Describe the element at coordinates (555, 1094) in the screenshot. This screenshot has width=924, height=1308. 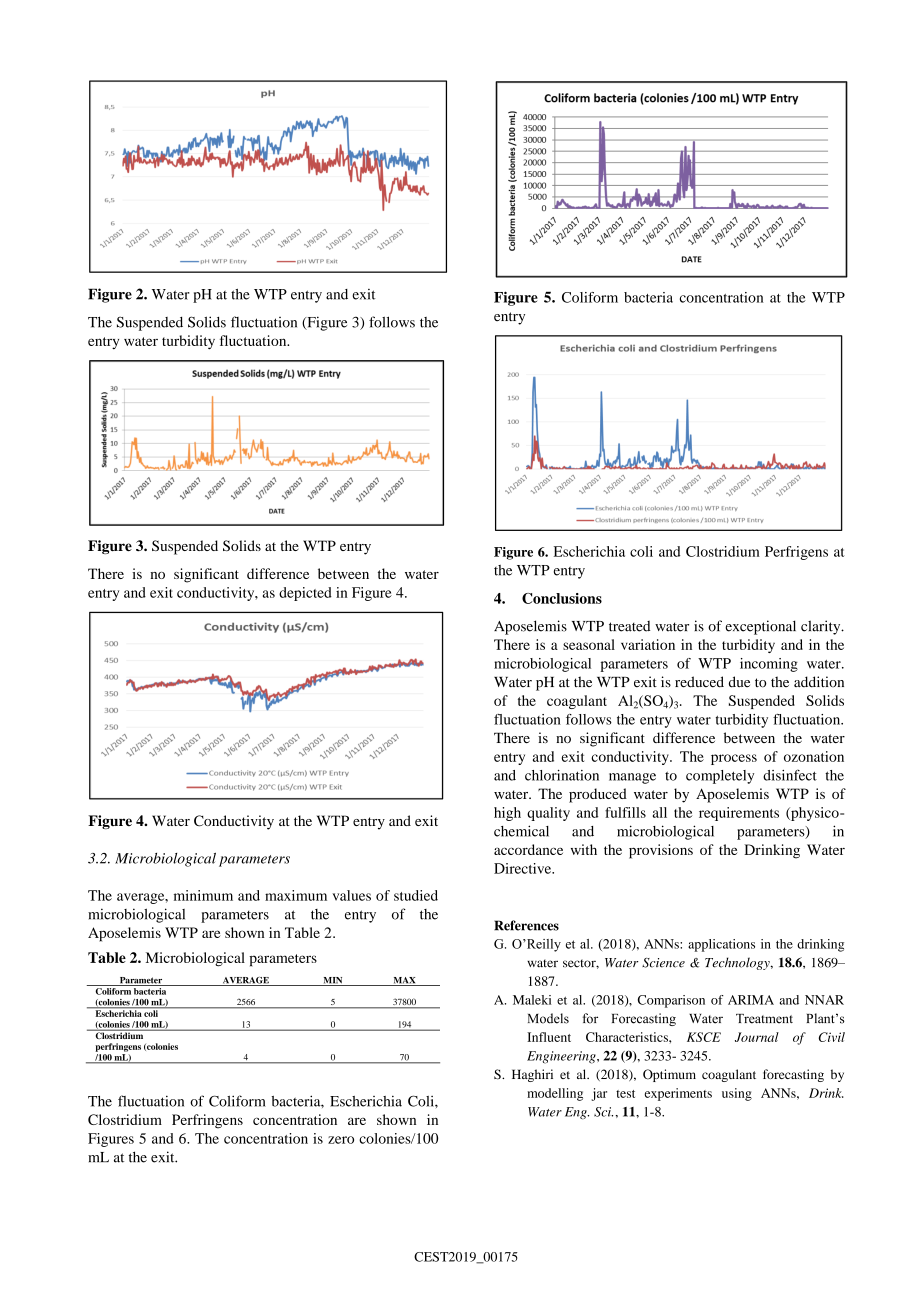
I see `modelling` at that location.
